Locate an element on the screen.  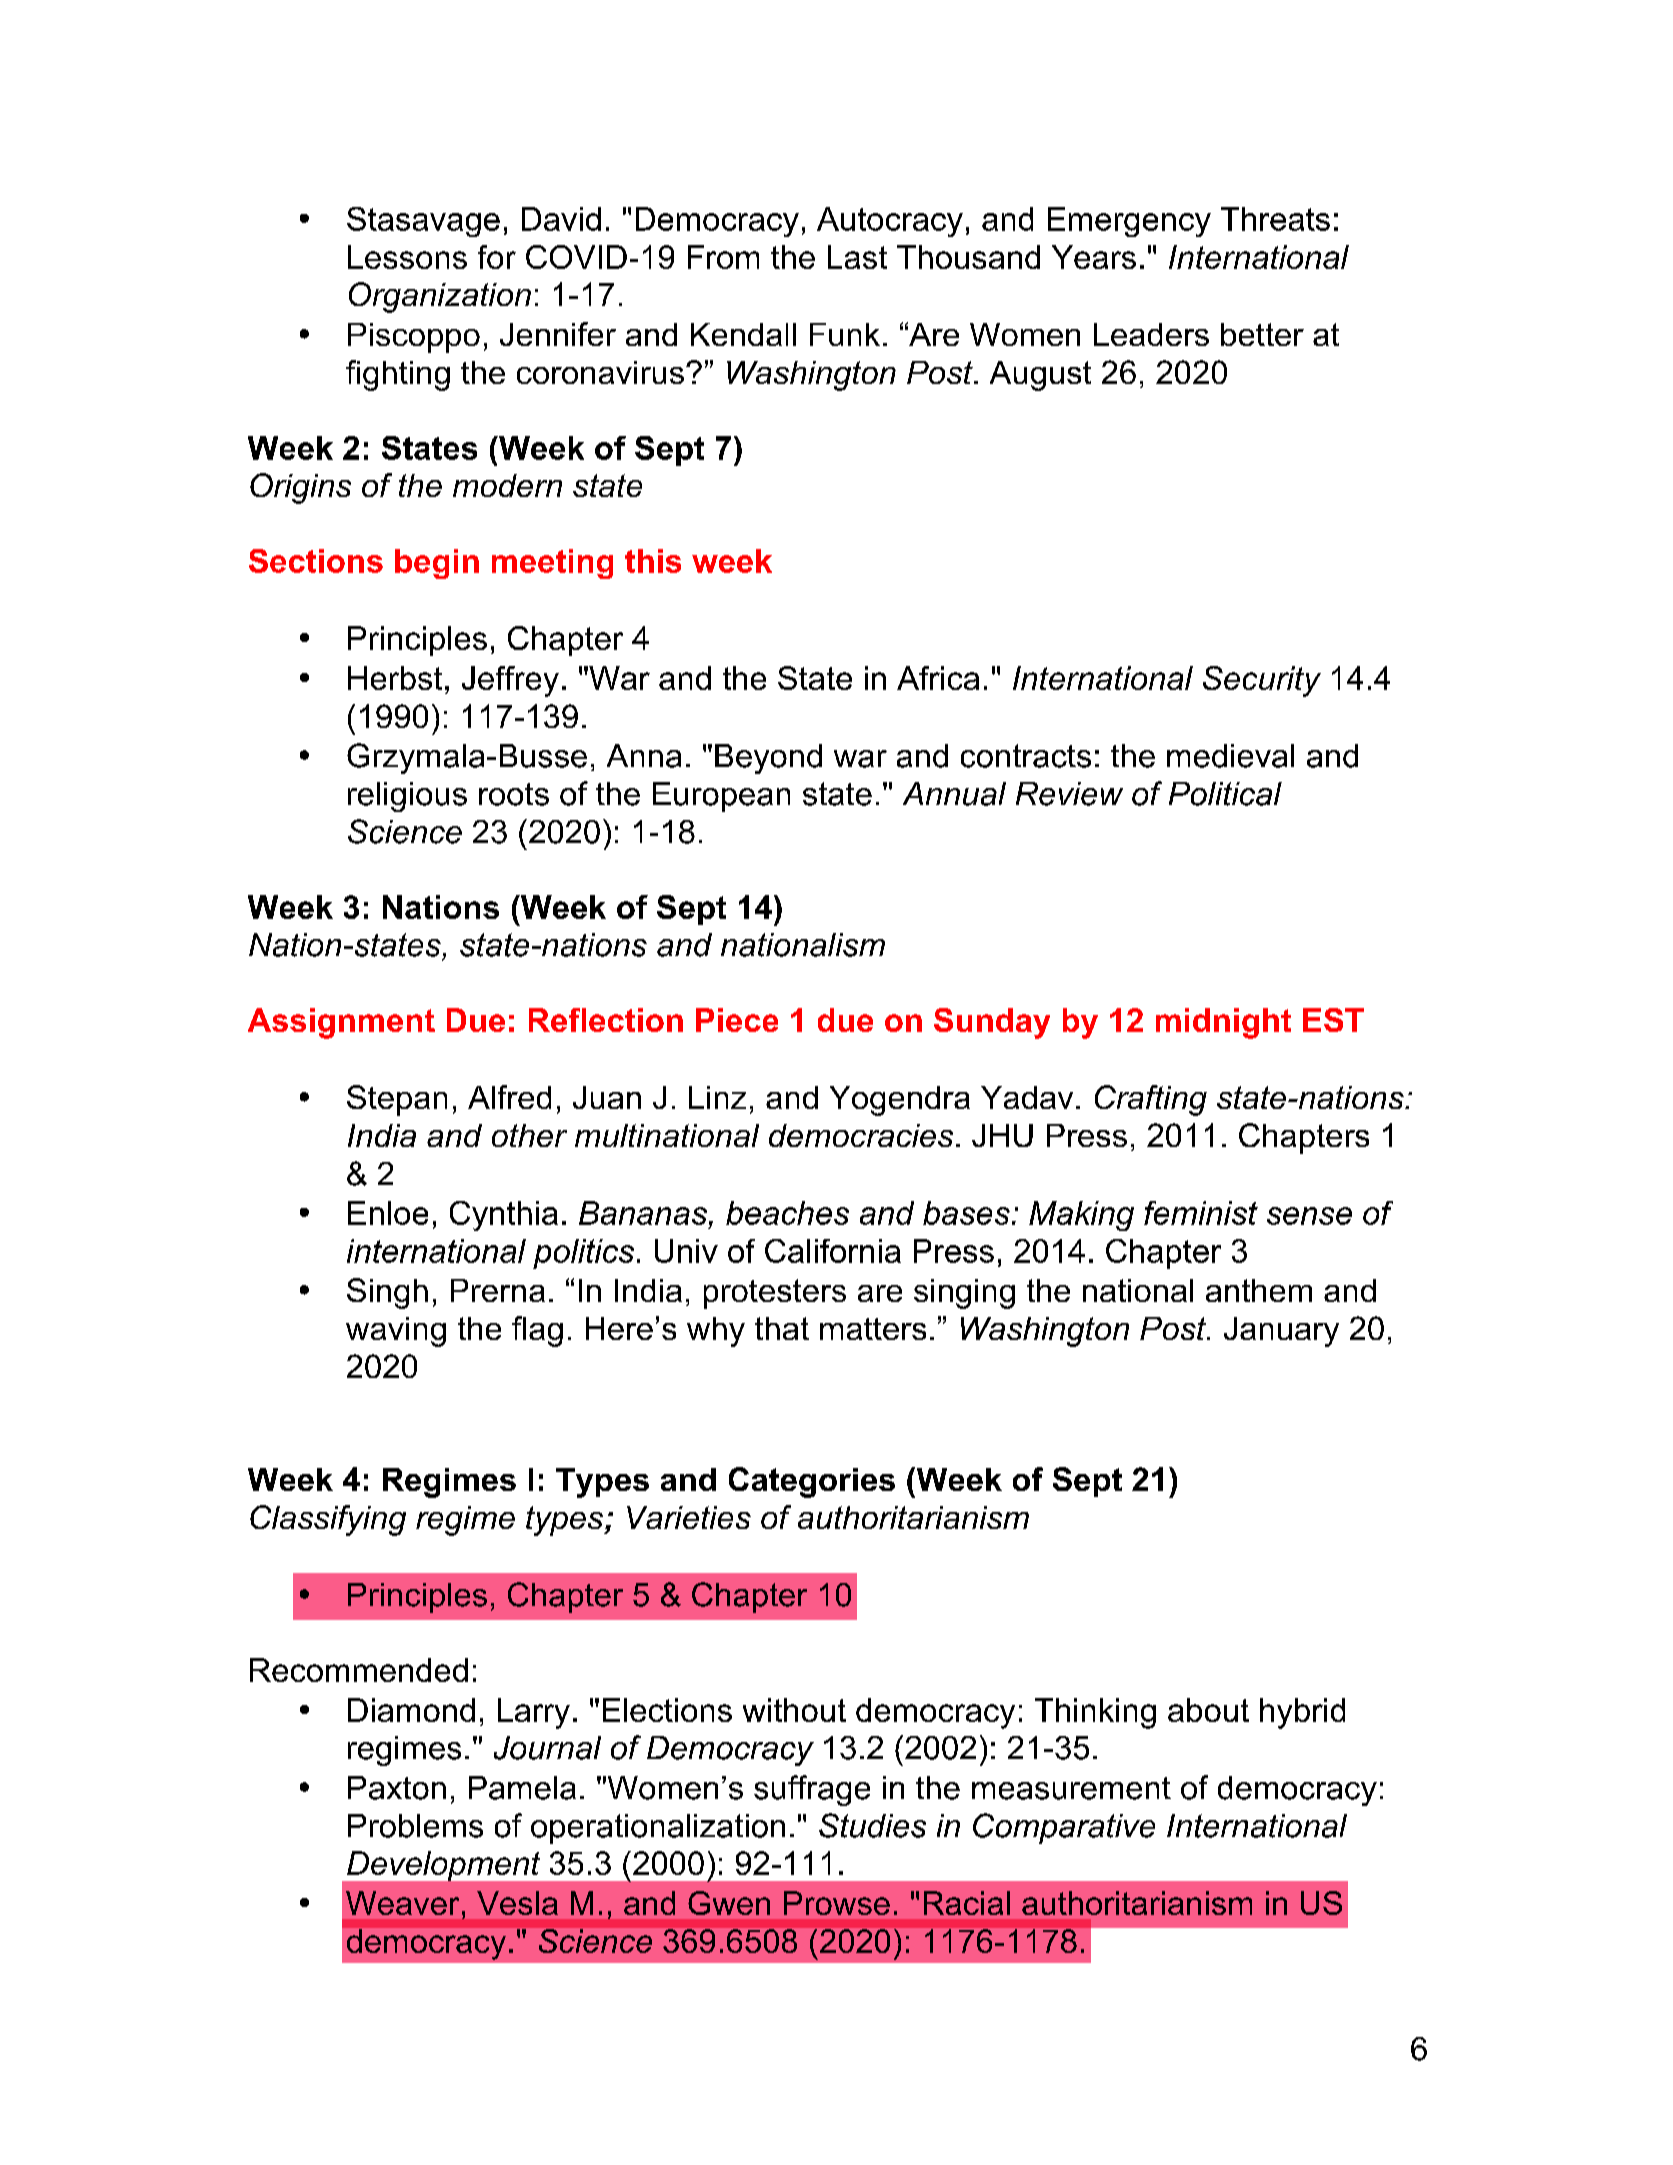
Last is located at coordinates (857, 257).
